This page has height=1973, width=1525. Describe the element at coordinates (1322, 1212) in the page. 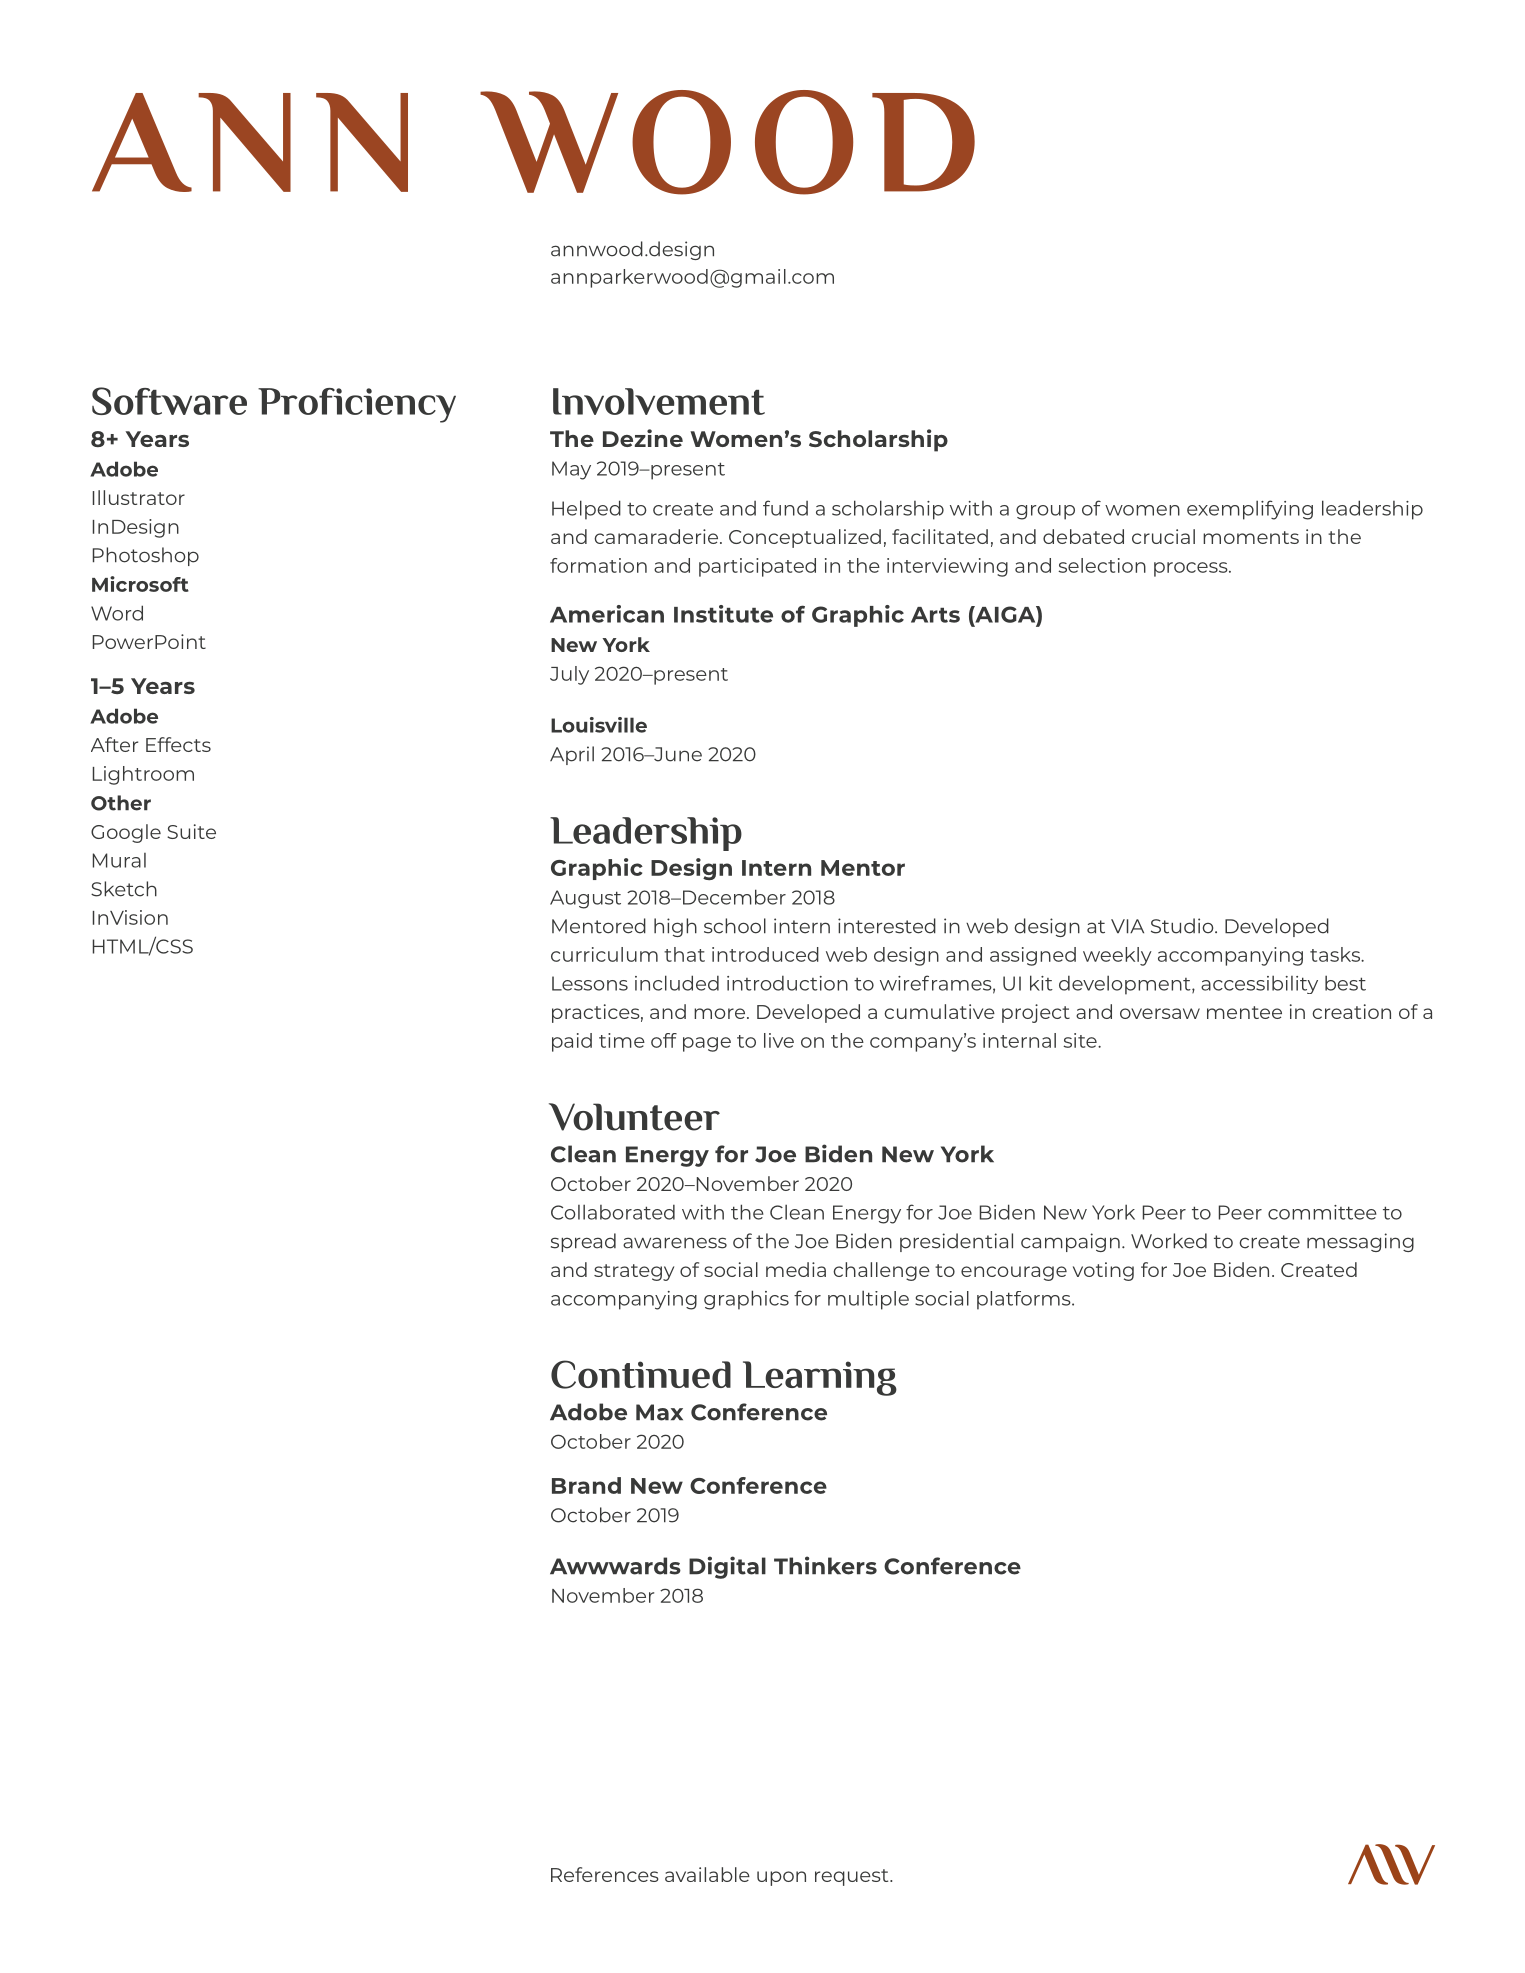

I see `committee` at that location.
